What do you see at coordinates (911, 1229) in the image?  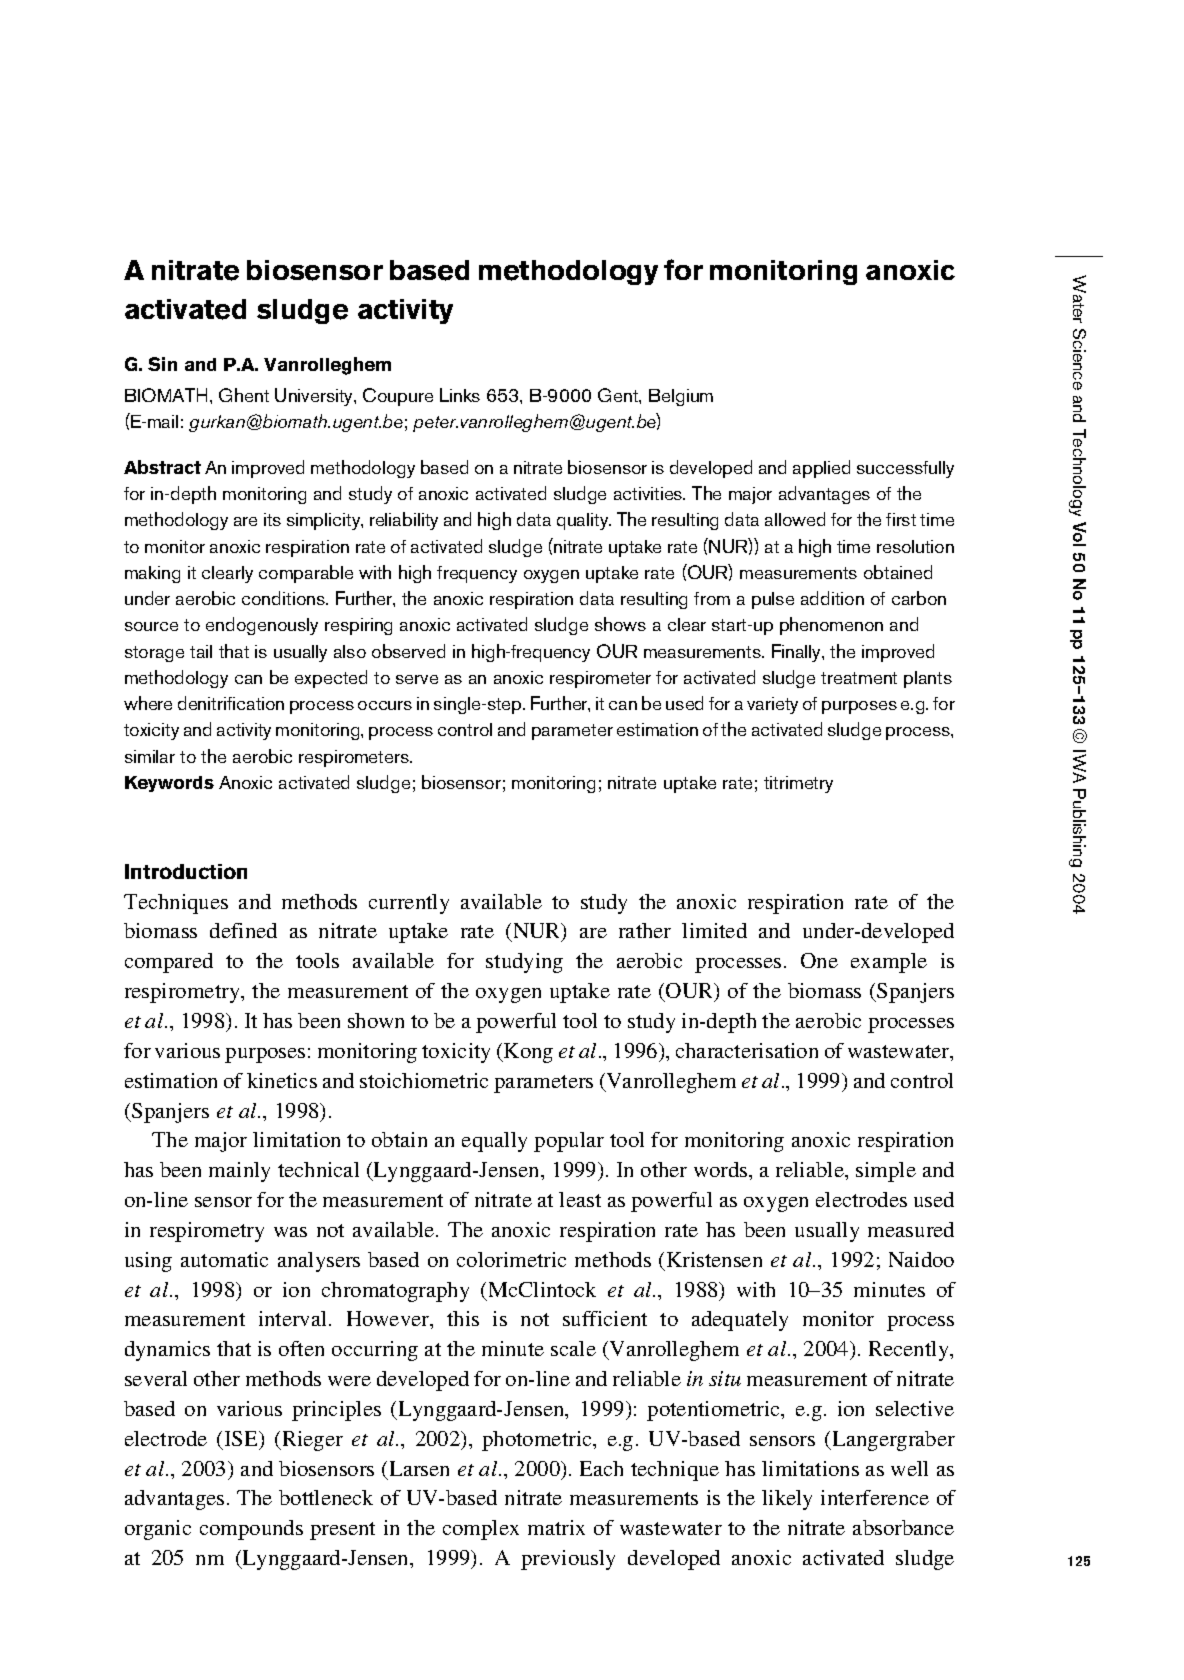 I see `measured` at bounding box center [911, 1229].
